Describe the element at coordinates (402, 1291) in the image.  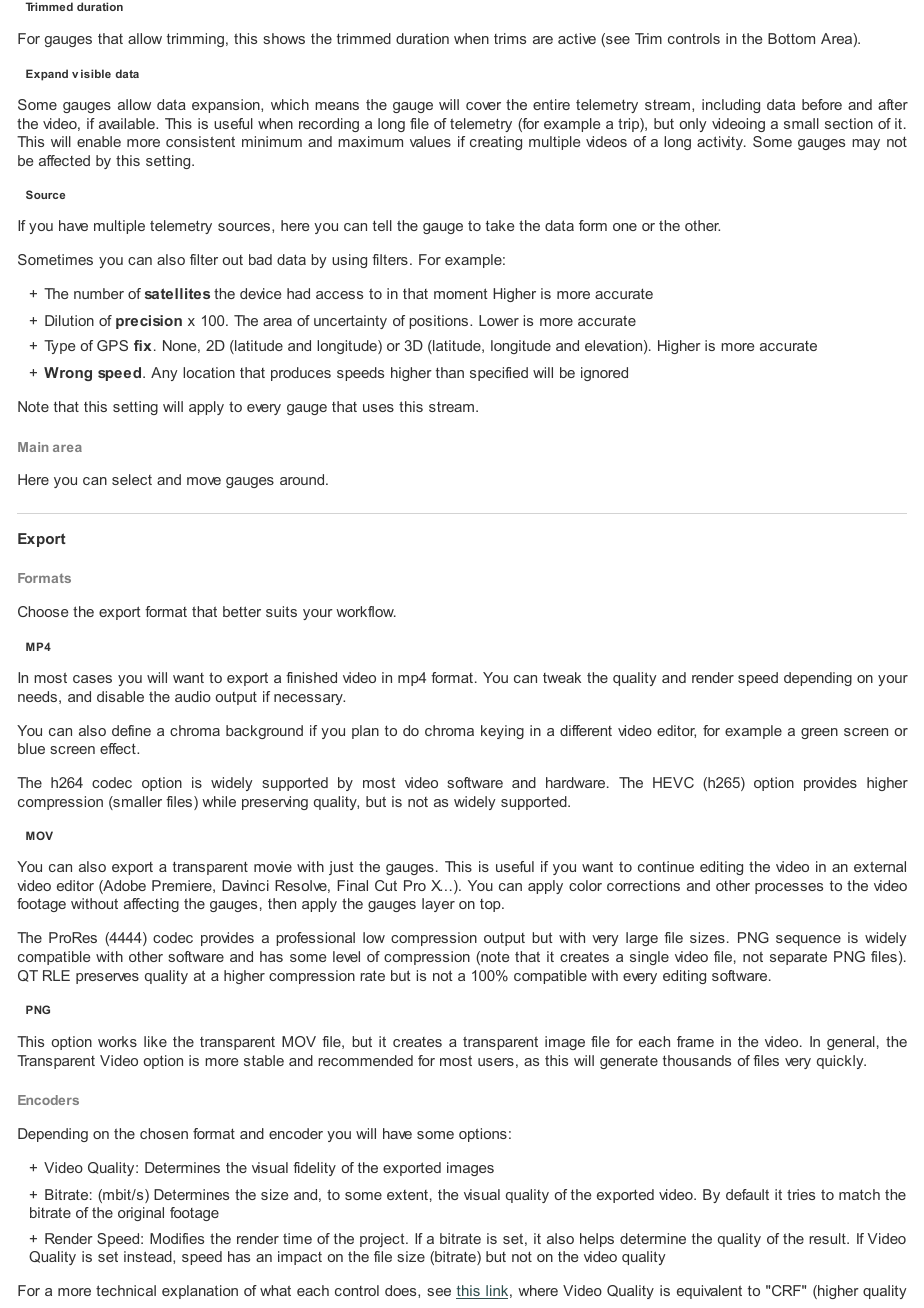
I see `does` at that location.
